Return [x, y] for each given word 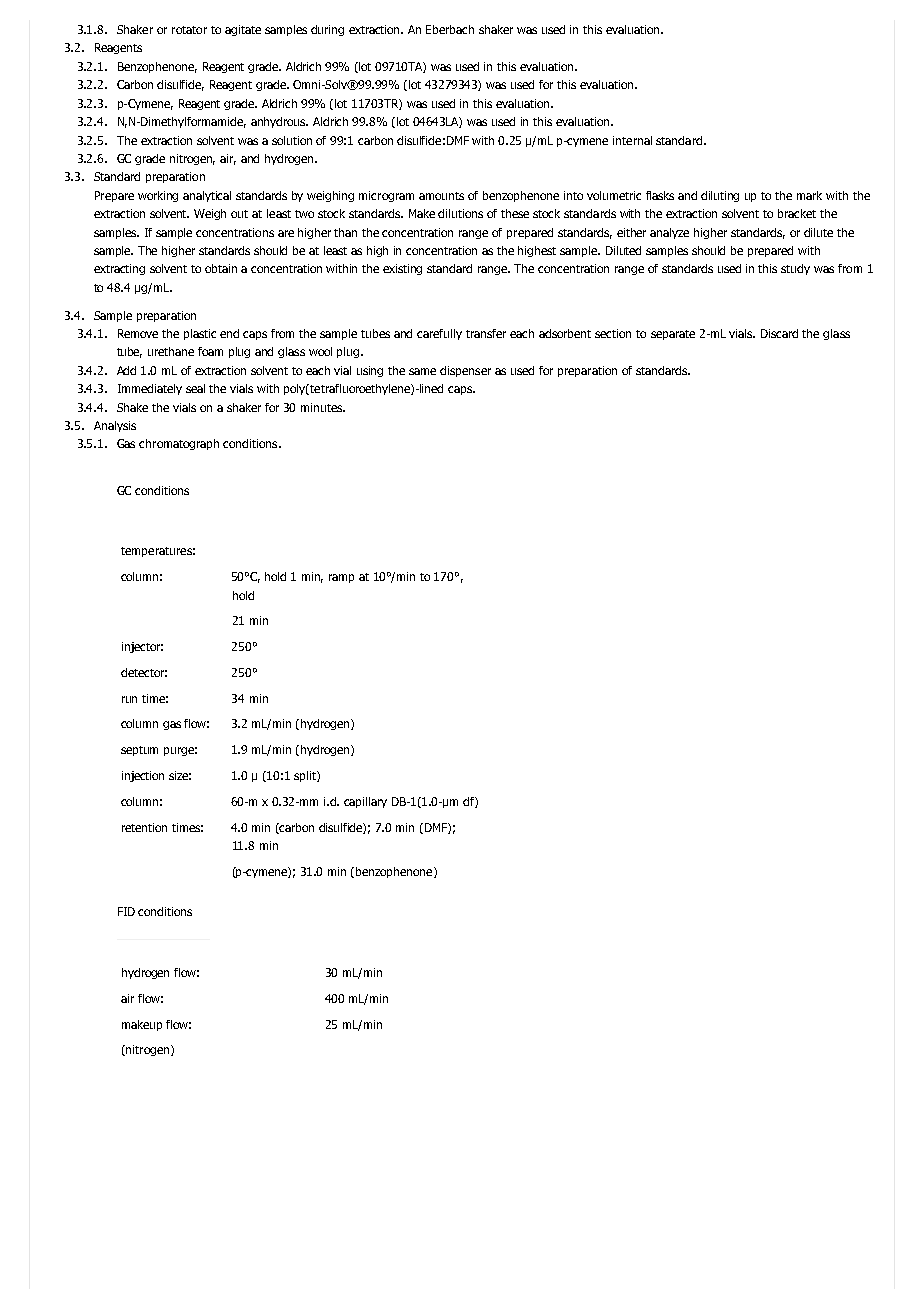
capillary [365, 802]
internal [632, 140]
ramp [341, 578]
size [180, 775]
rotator [189, 30]
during [327, 30]
